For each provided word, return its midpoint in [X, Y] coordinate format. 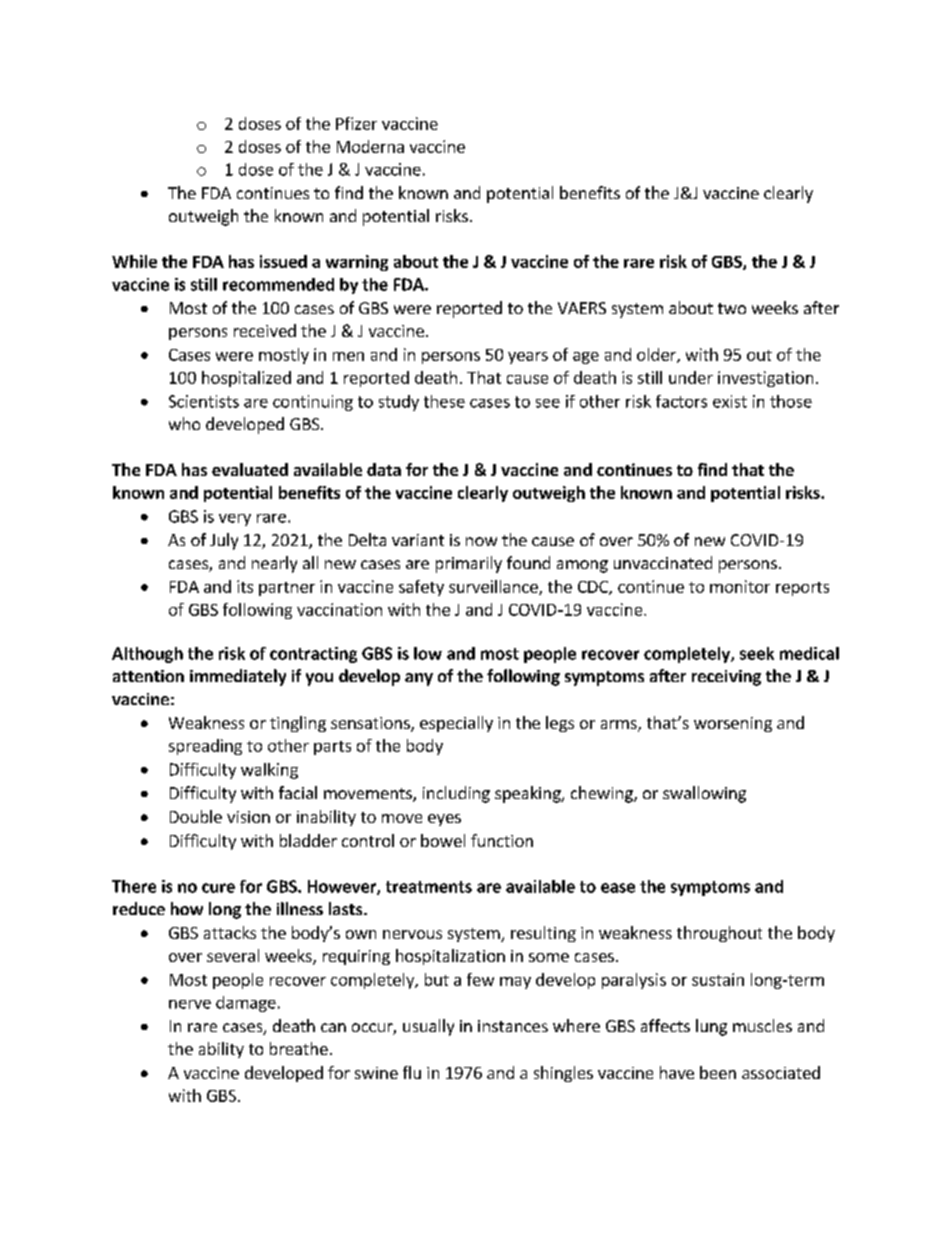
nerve [190, 1004]
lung [711, 1027]
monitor [740, 586]
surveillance [494, 587]
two [732, 308]
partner [287, 589]
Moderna [370, 146]
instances [513, 1026]
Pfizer [356, 123]
